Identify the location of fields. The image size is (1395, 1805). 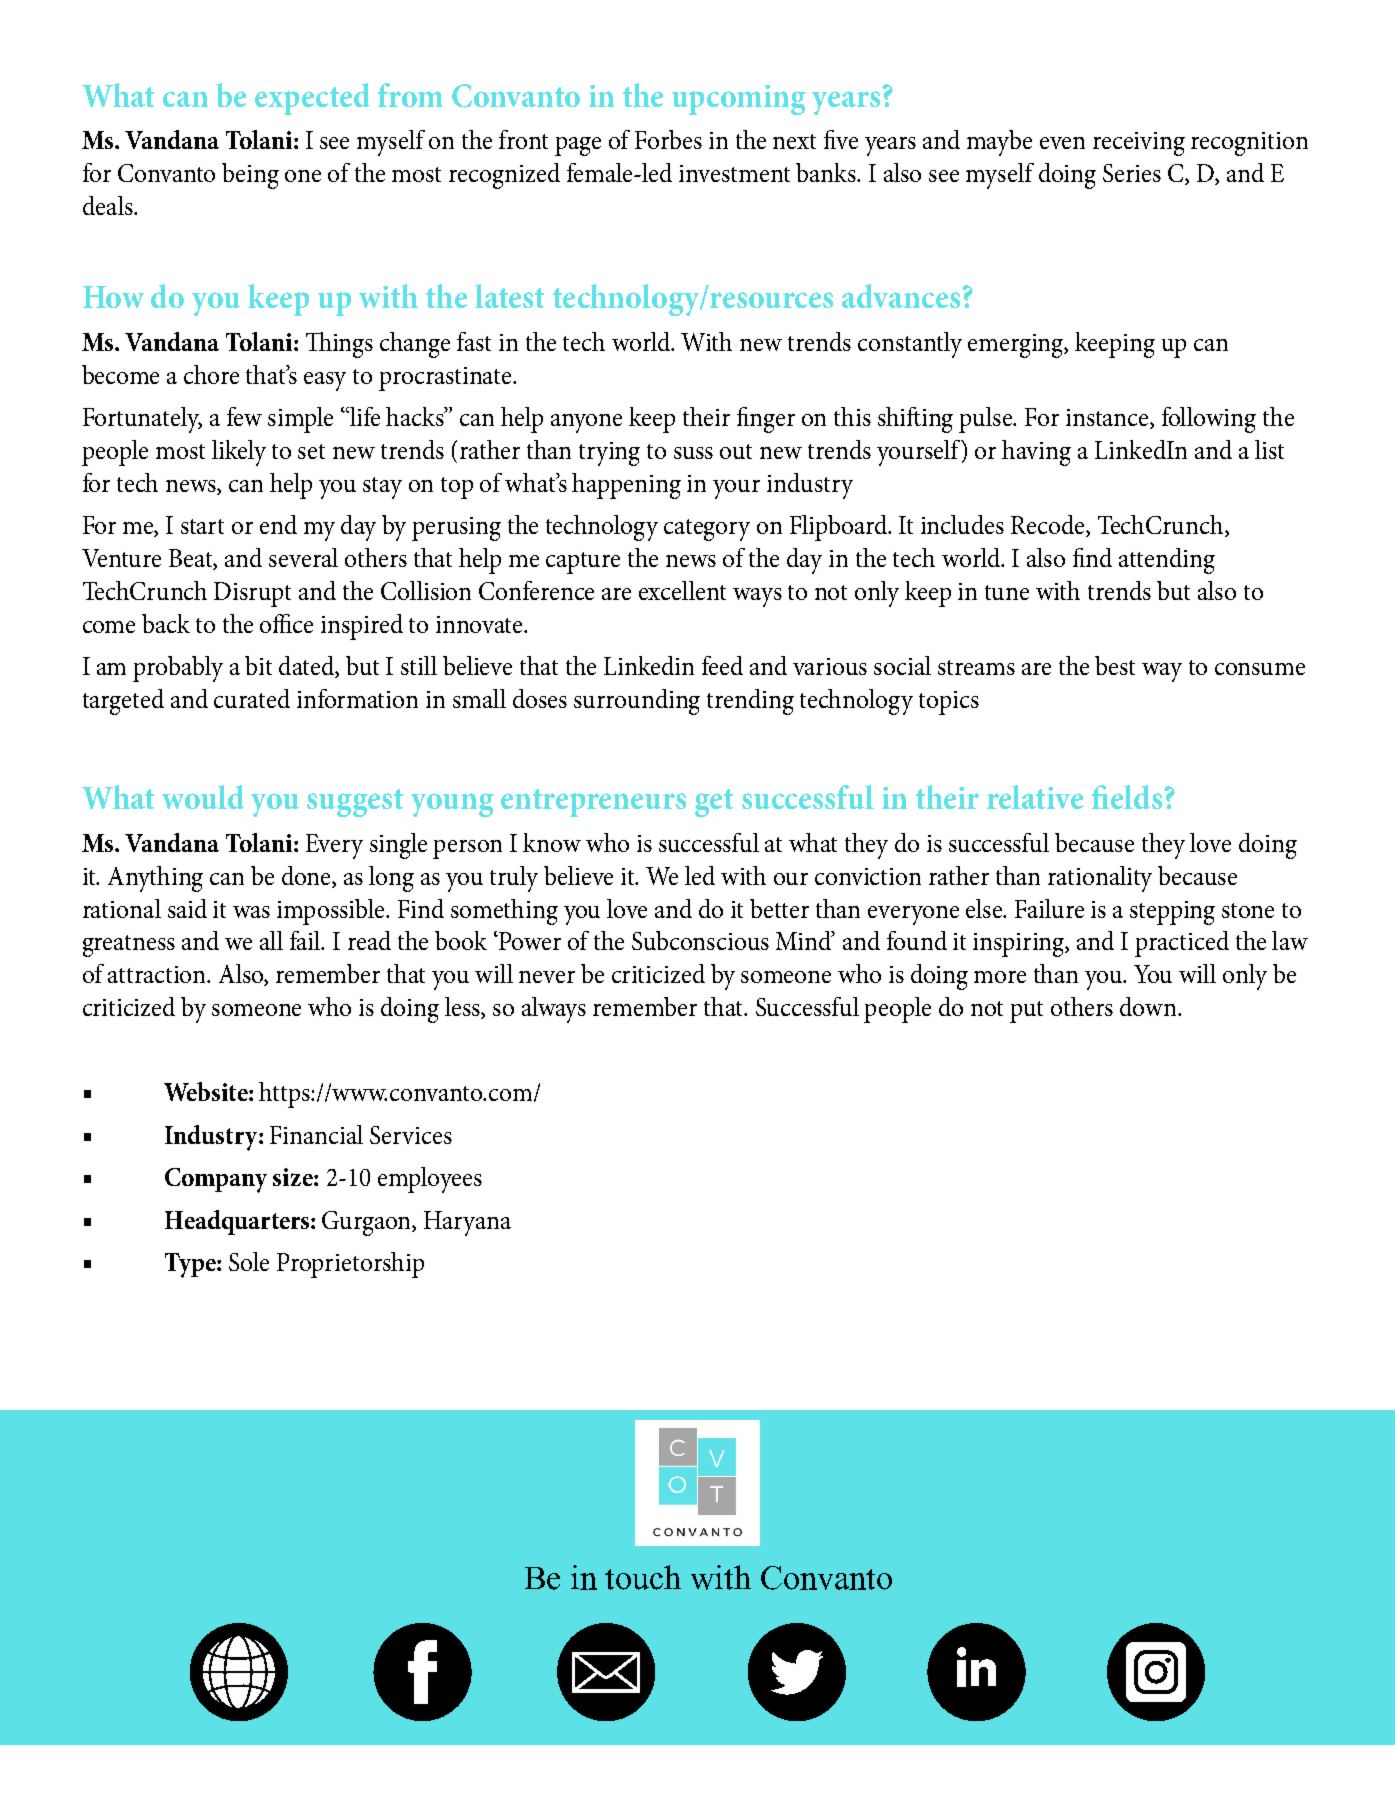
(1128, 797).
